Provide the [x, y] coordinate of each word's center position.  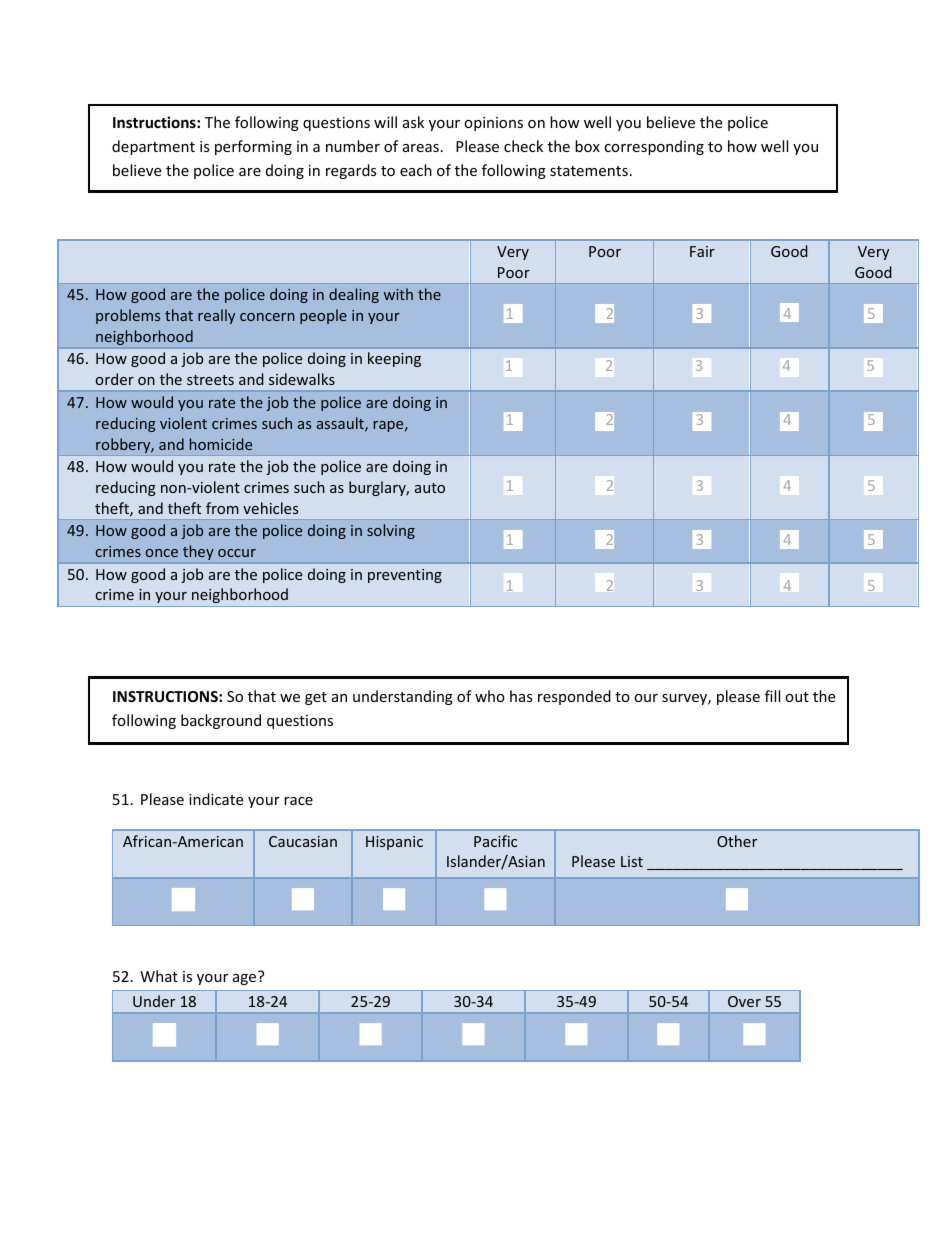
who [490, 696]
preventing [405, 576]
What [159, 976]
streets [210, 380]
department [153, 147]
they [198, 552]
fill [772, 696]
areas [421, 148]
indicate [216, 799]
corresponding [654, 147]
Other [737, 841]
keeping [394, 359]
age [246, 978]
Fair [702, 251]
